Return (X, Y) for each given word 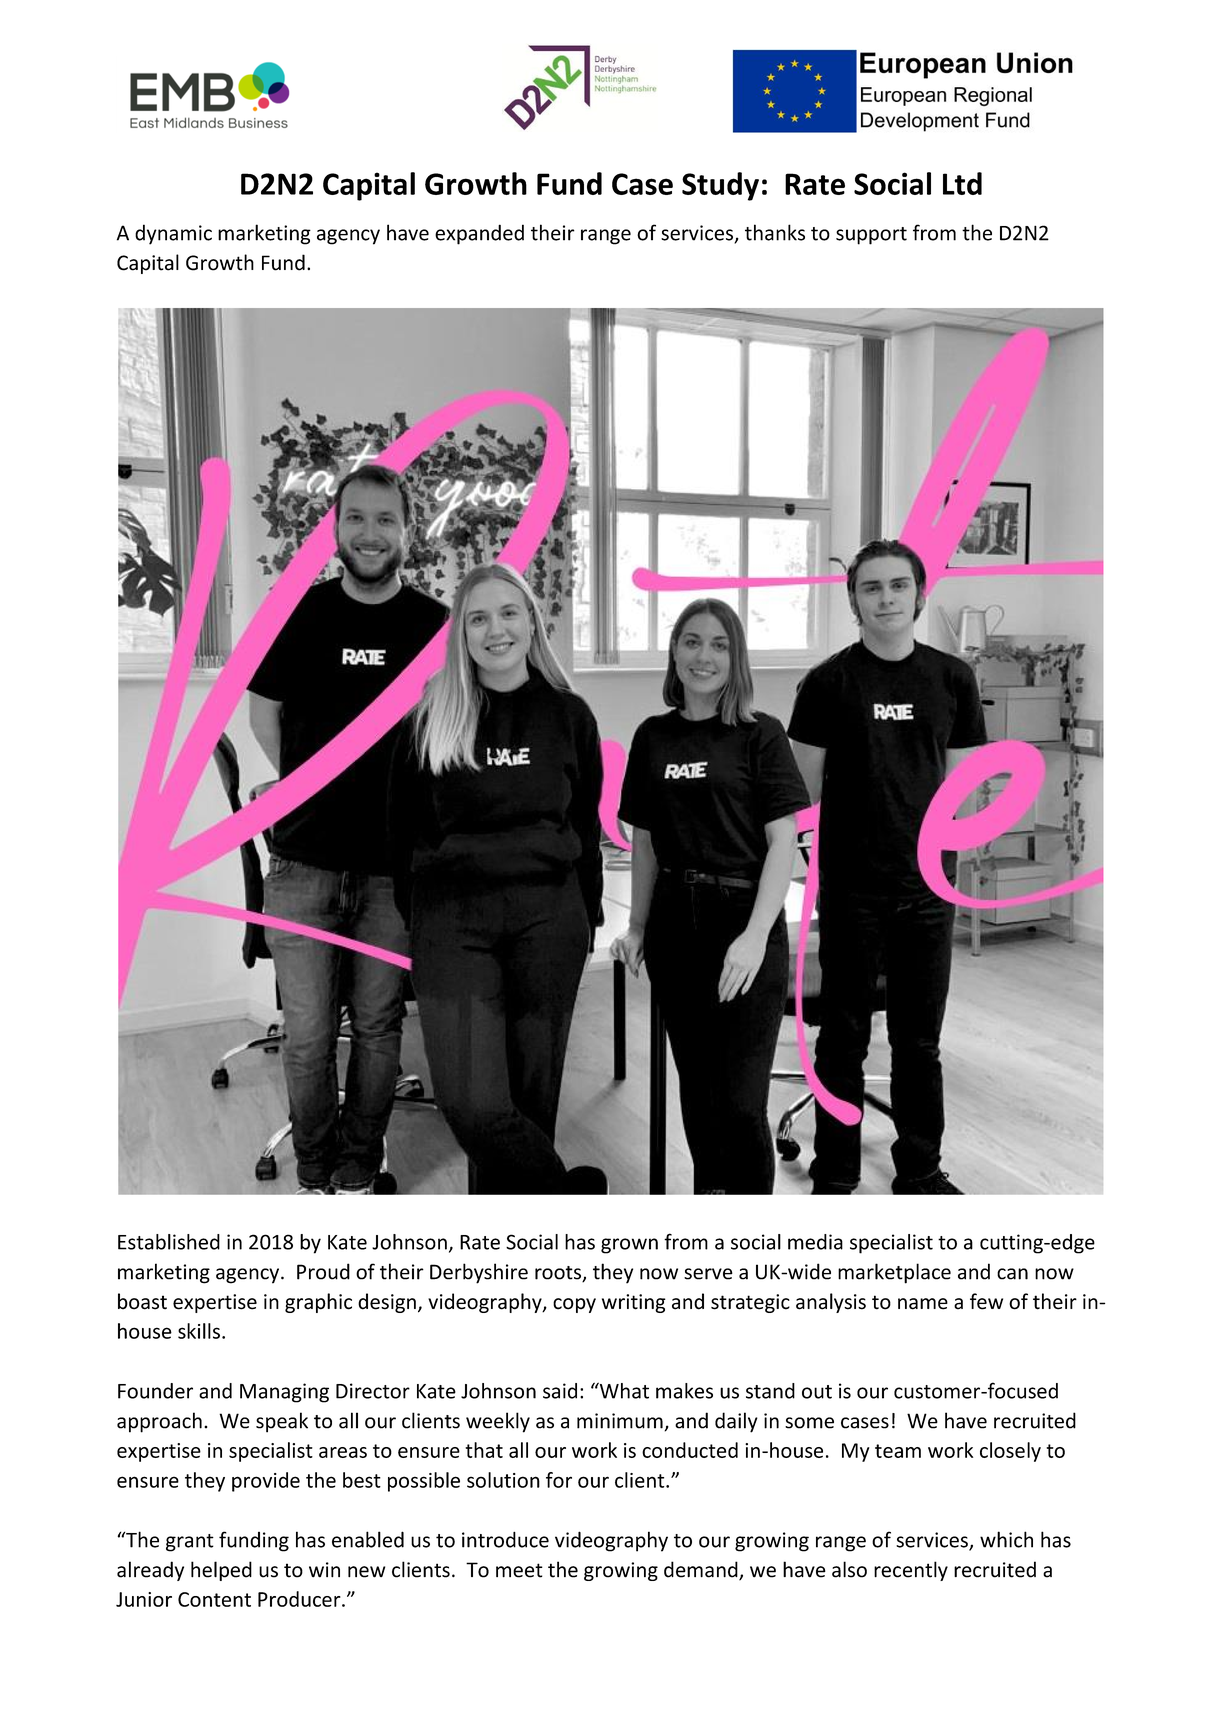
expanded (479, 234)
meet (519, 1570)
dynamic (173, 234)
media (815, 1242)
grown (629, 1246)
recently (911, 1571)
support (871, 236)
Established (169, 1242)
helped (221, 1571)
